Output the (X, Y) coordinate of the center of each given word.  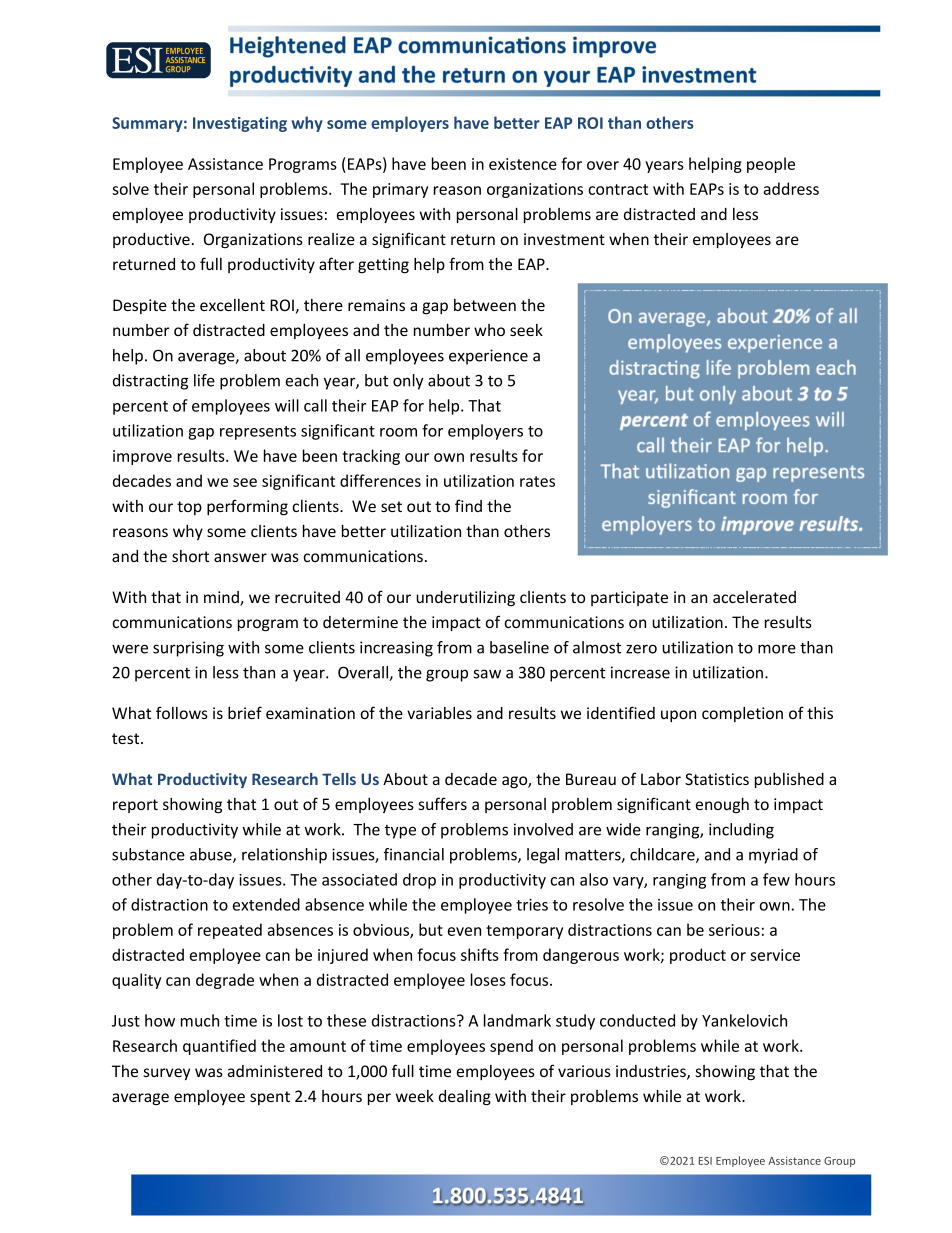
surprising (188, 649)
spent (270, 1098)
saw (487, 674)
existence (523, 164)
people (771, 165)
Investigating (240, 124)
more (777, 649)
